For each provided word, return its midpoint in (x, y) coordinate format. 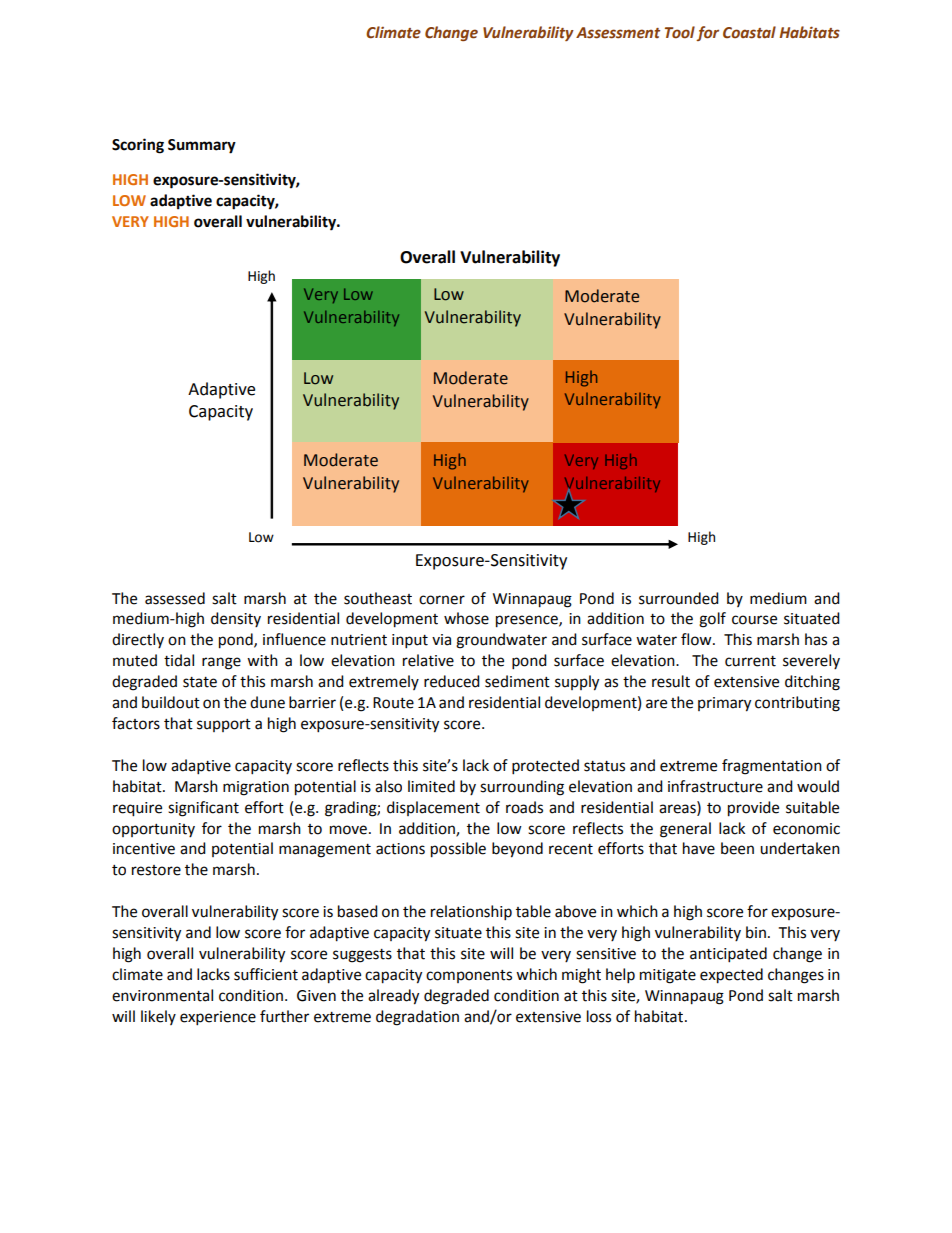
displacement (433, 808)
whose (466, 618)
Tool (680, 32)
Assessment (618, 33)
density (236, 619)
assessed (175, 598)
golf (712, 620)
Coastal (749, 32)
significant (203, 809)
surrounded (679, 598)
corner (442, 600)
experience (218, 1018)
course (754, 620)
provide (753, 809)
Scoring (138, 146)
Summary (202, 146)
